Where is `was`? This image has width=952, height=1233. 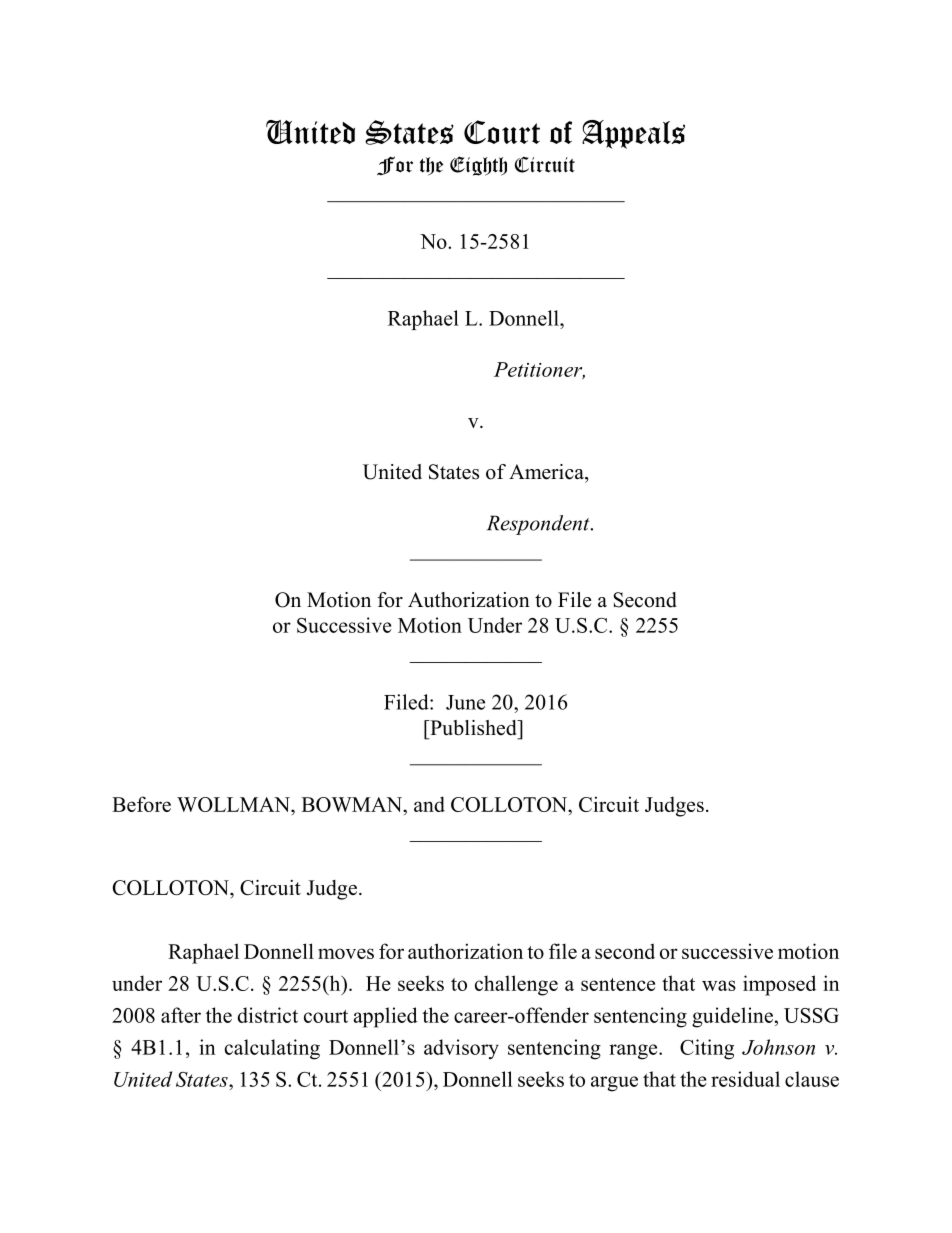
was is located at coordinates (719, 985).
